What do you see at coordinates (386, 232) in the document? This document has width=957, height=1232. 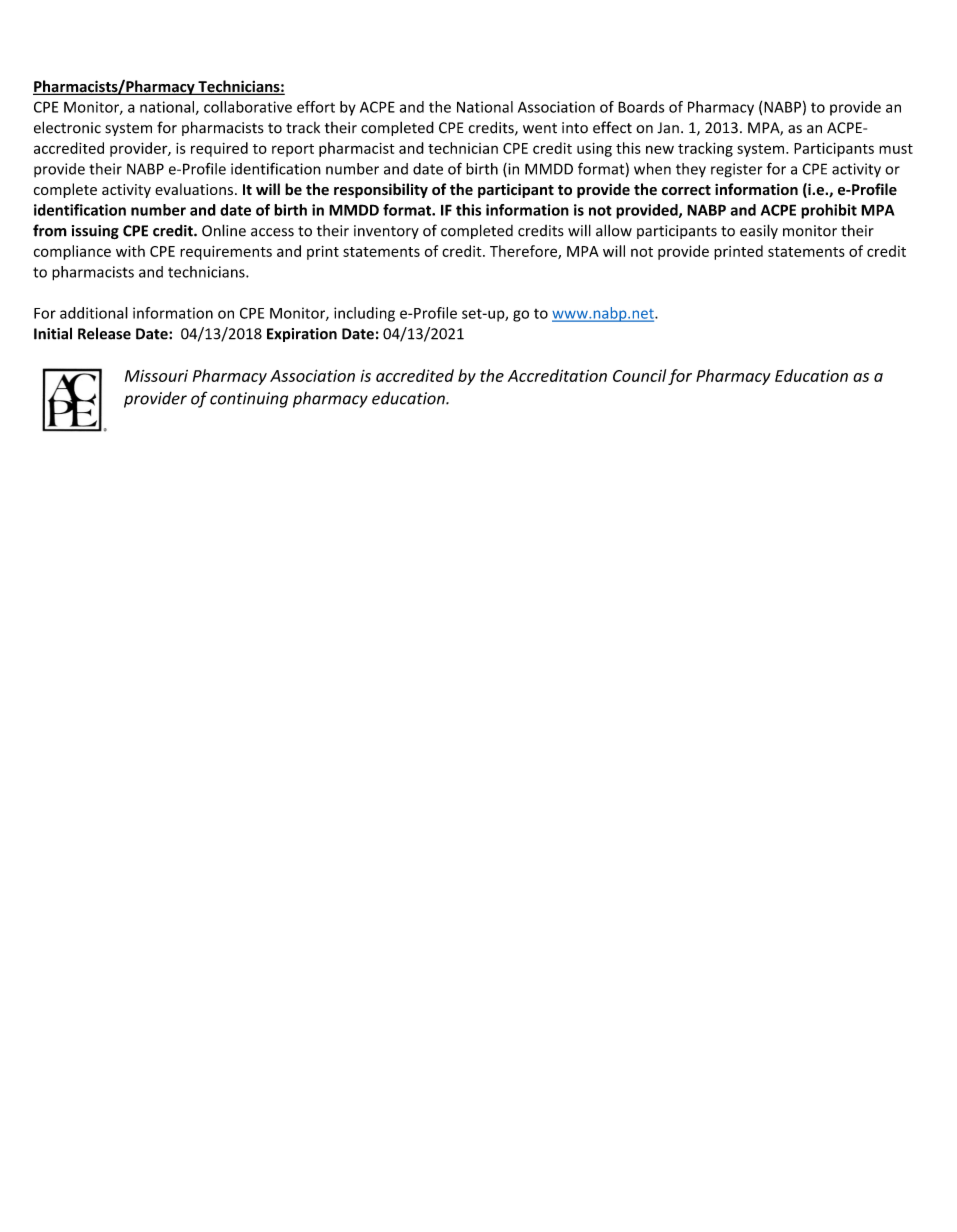 I see `inventory` at bounding box center [386, 232].
